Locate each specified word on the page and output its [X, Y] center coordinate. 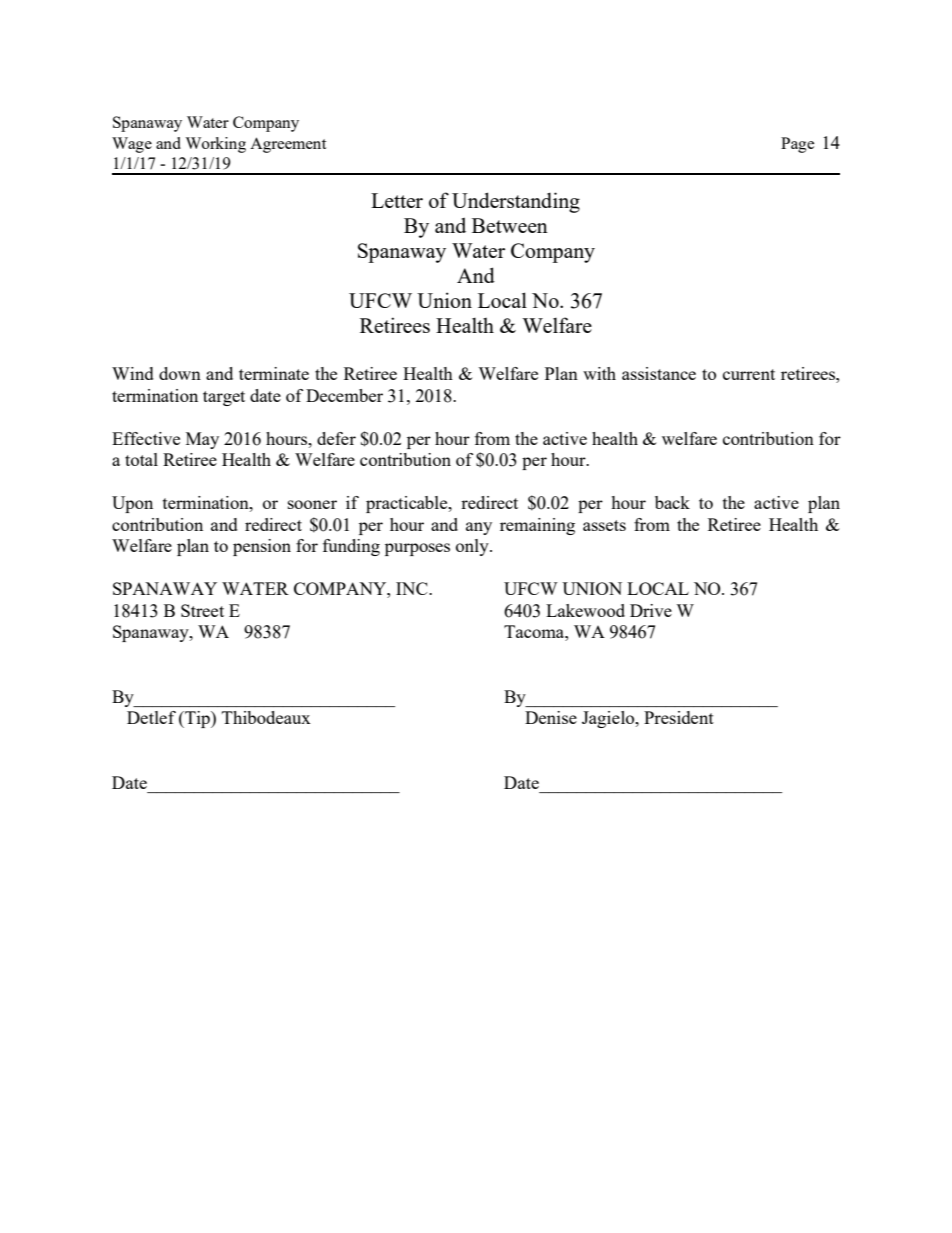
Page [797, 145]
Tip [197, 719]
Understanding [516, 202]
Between [510, 225]
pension [262, 547]
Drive [651, 610]
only [473, 547]
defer [336, 438]
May [202, 440]
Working [215, 145]
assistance [659, 373]
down [180, 373]
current [749, 374]
